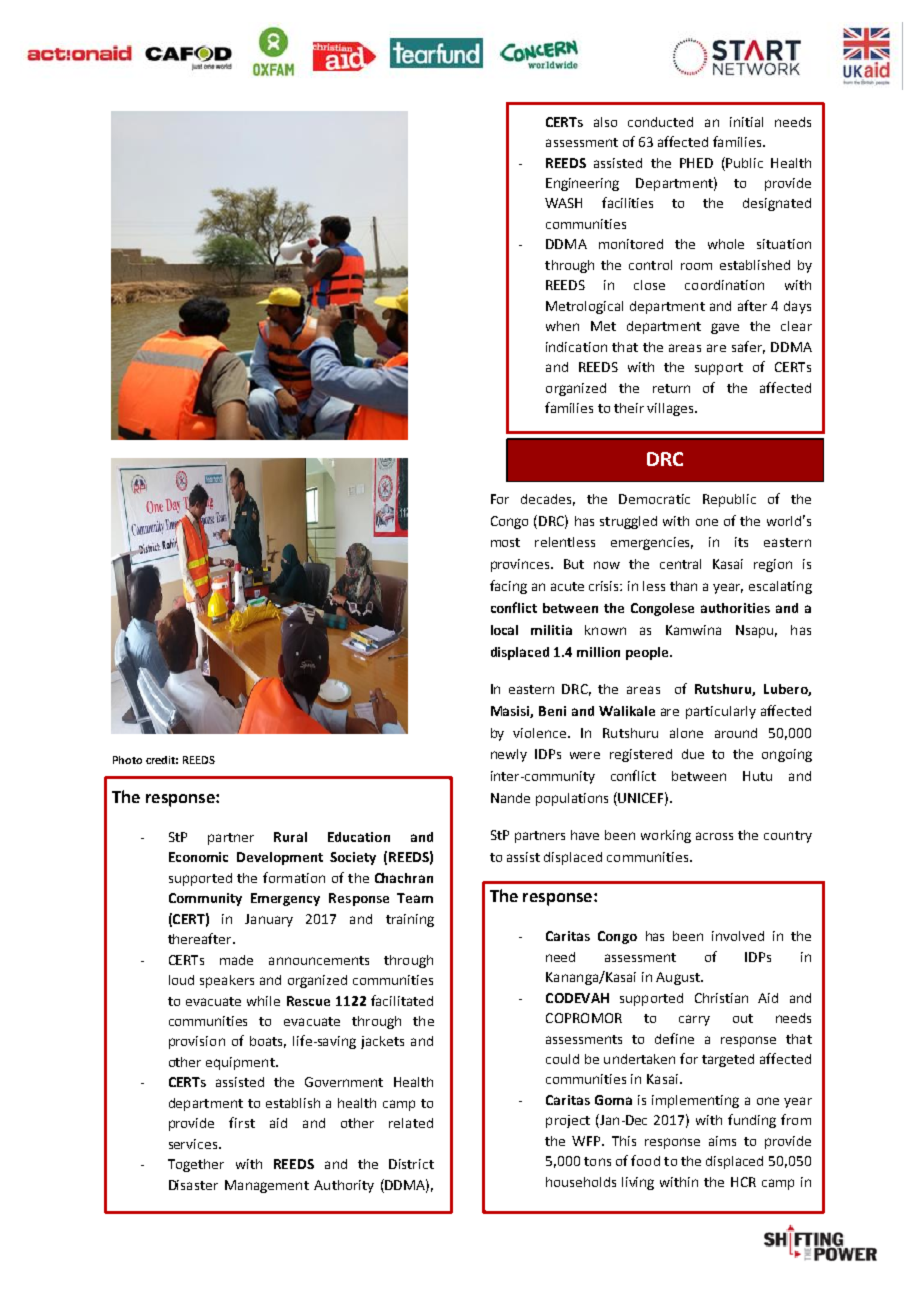  I want to click on decades, so click(548, 500).
